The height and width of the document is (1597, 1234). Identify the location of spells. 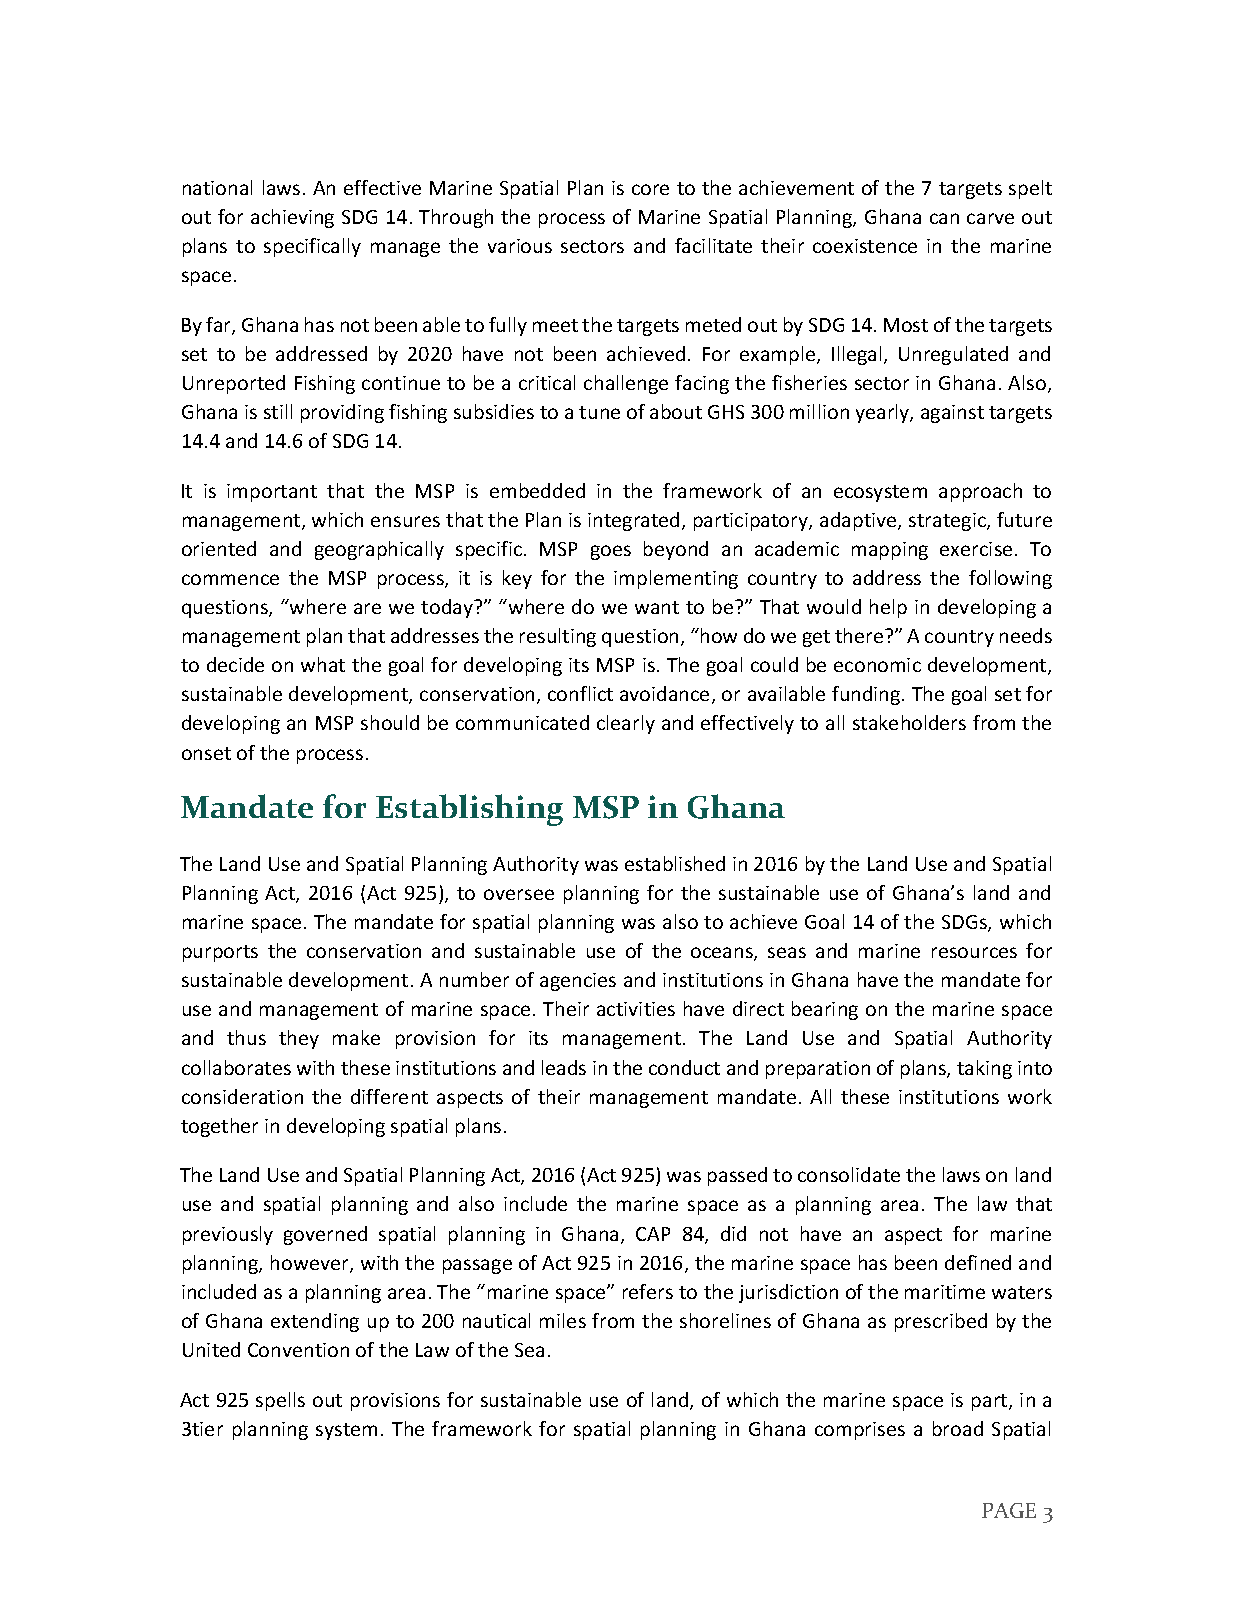
(280, 1401).
